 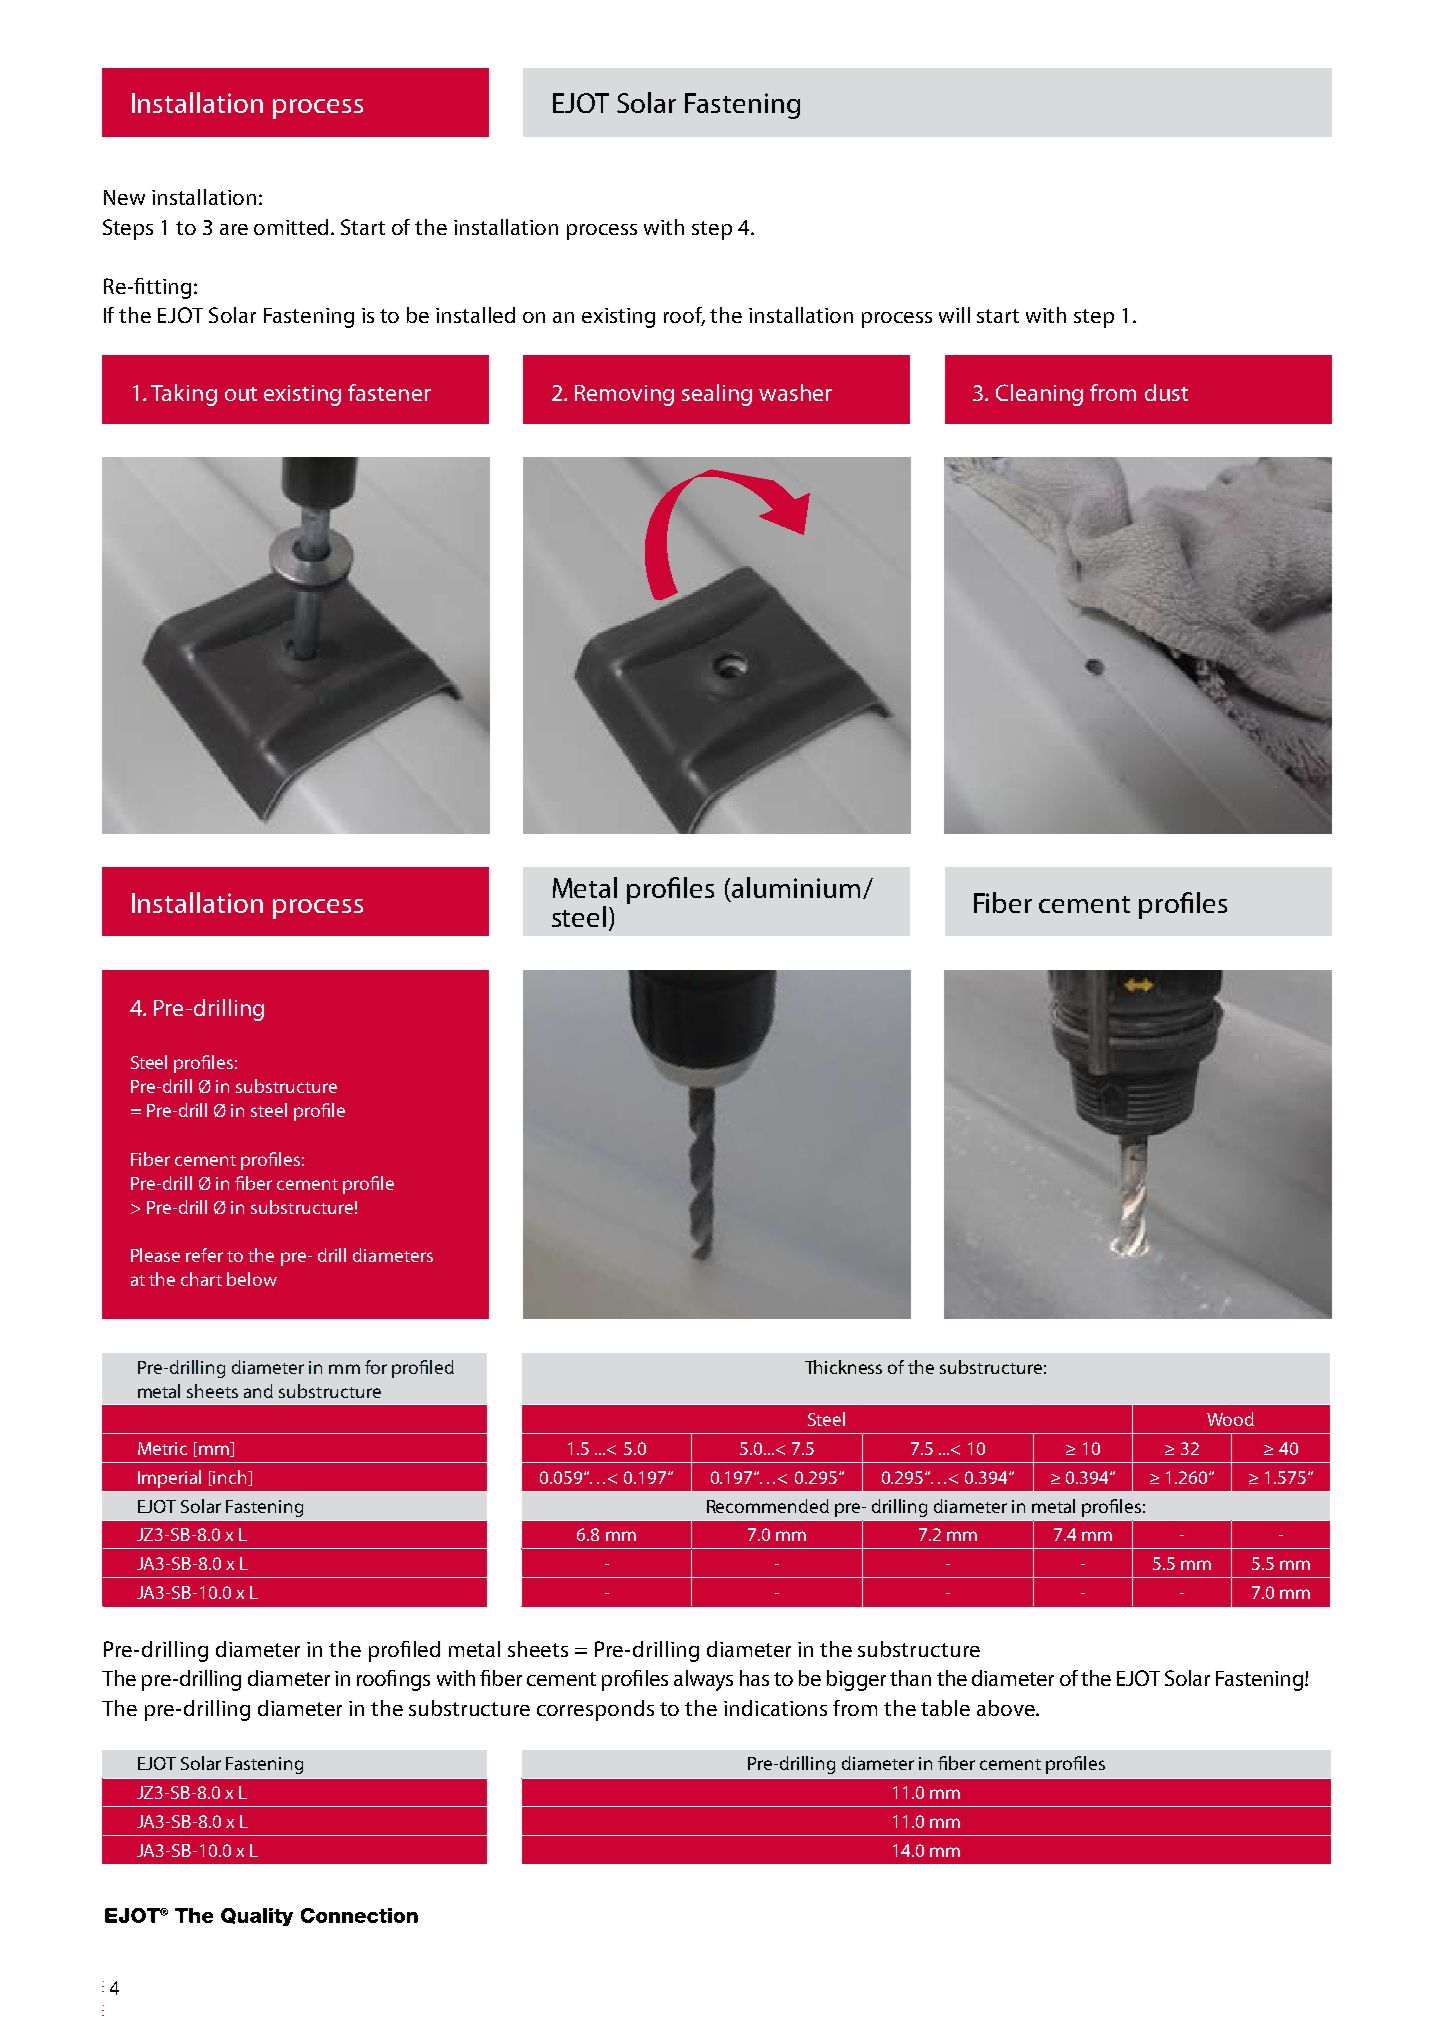 I want to click on Wood, so click(x=1230, y=1419).
